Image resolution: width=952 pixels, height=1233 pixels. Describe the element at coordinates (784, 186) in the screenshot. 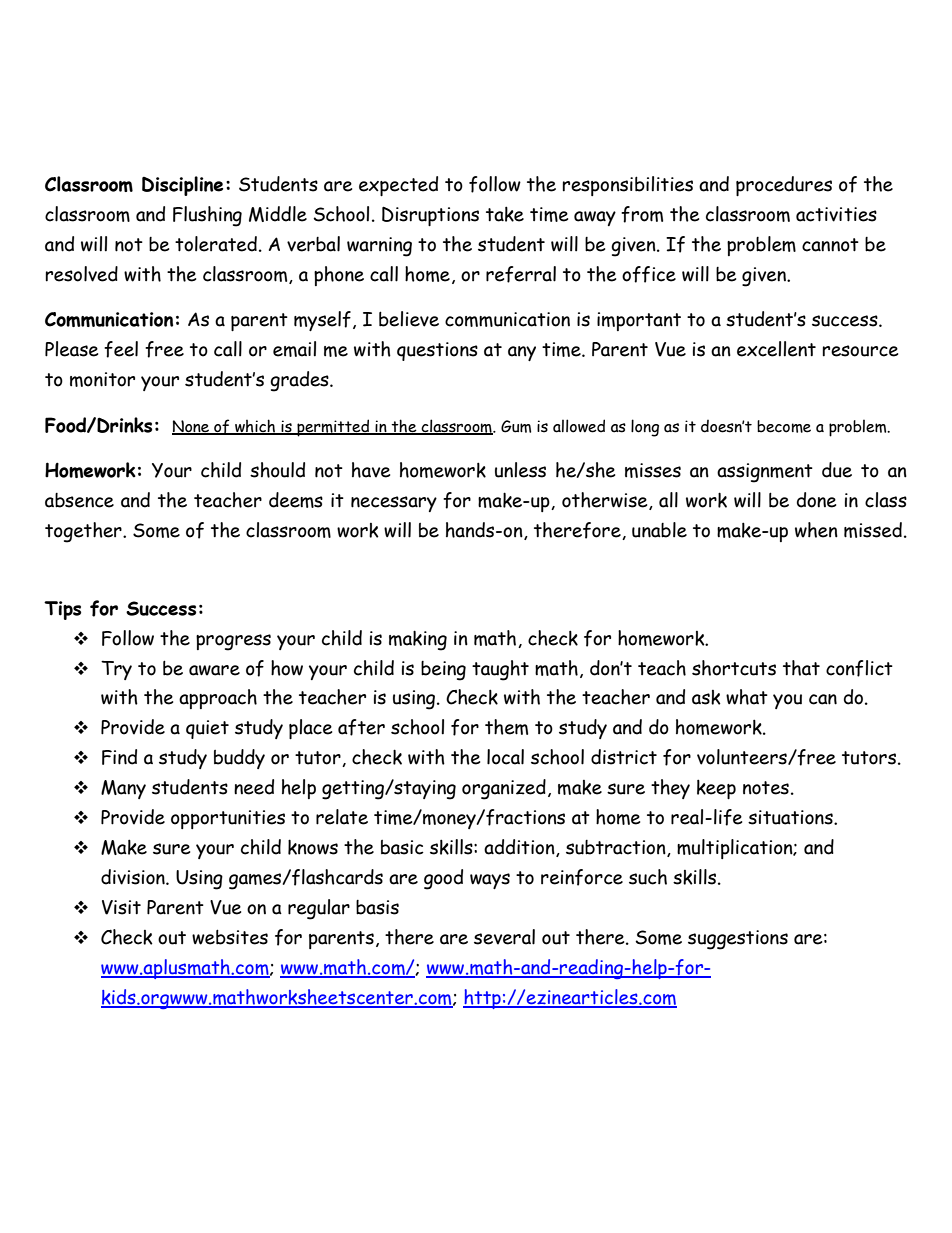

I see `procedures` at that location.
